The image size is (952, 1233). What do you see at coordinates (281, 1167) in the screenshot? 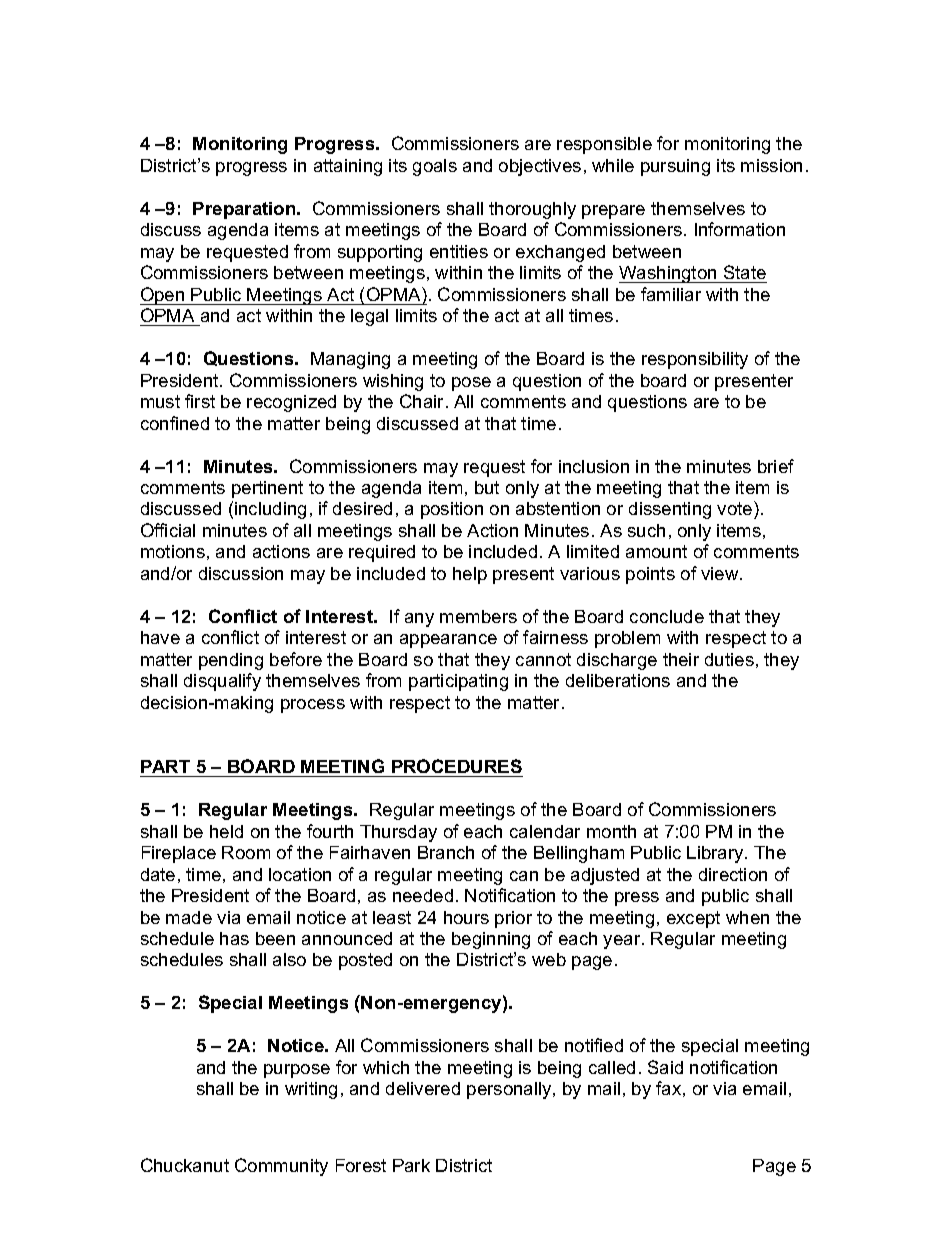
I see `Community` at bounding box center [281, 1167].
